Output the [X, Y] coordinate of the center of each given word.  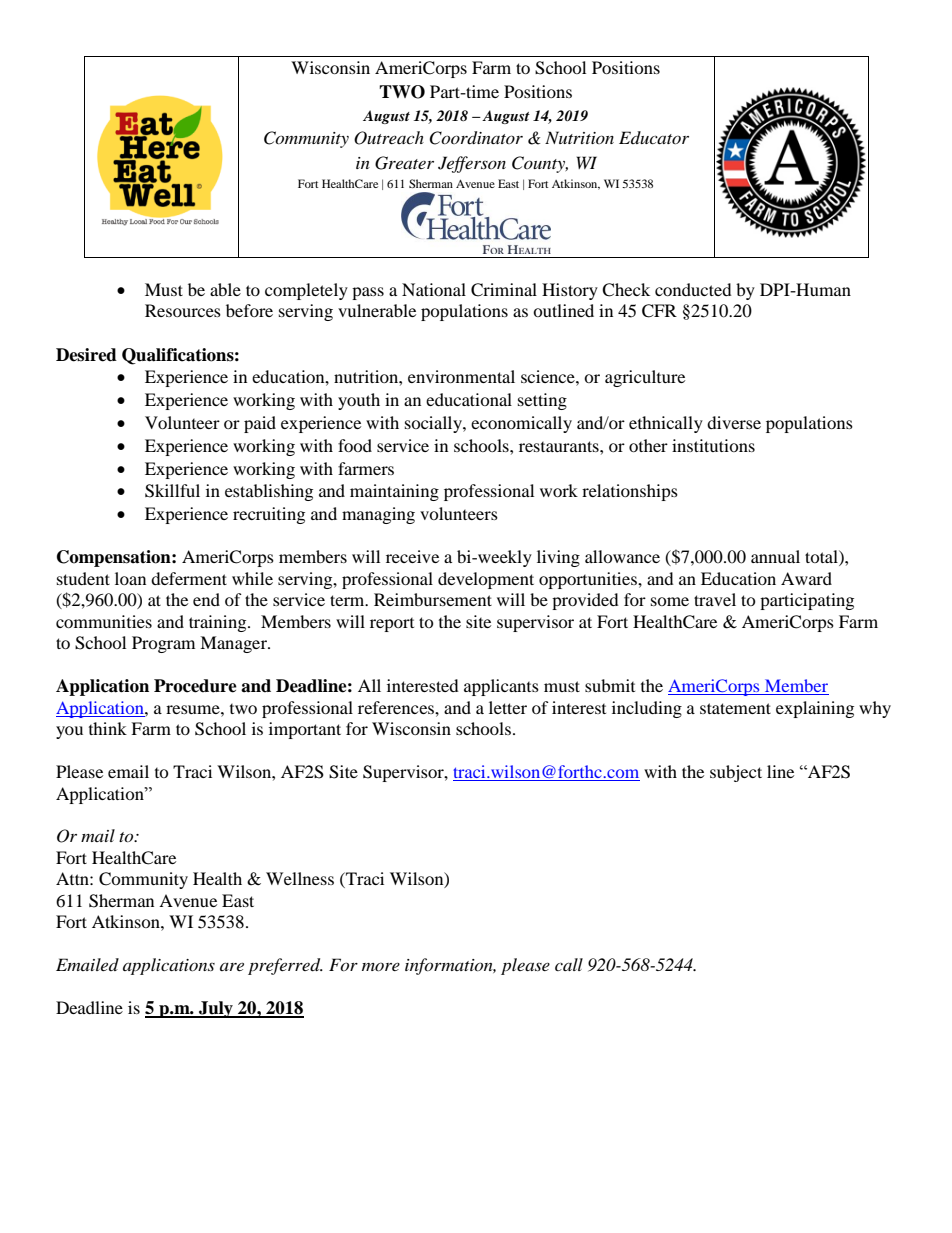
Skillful [172, 491]
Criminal [504, 290]
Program [163, 644]
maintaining [394, 492]
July [216, 1009]
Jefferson [472, 164]
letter [508, 707]
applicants [501, 687]
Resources [183, 310]
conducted [693, 289]
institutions [713, 445]
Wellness [300, 878]
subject [736, 773]
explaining [815, 709]
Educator [654, 137]
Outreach [389, 138]
